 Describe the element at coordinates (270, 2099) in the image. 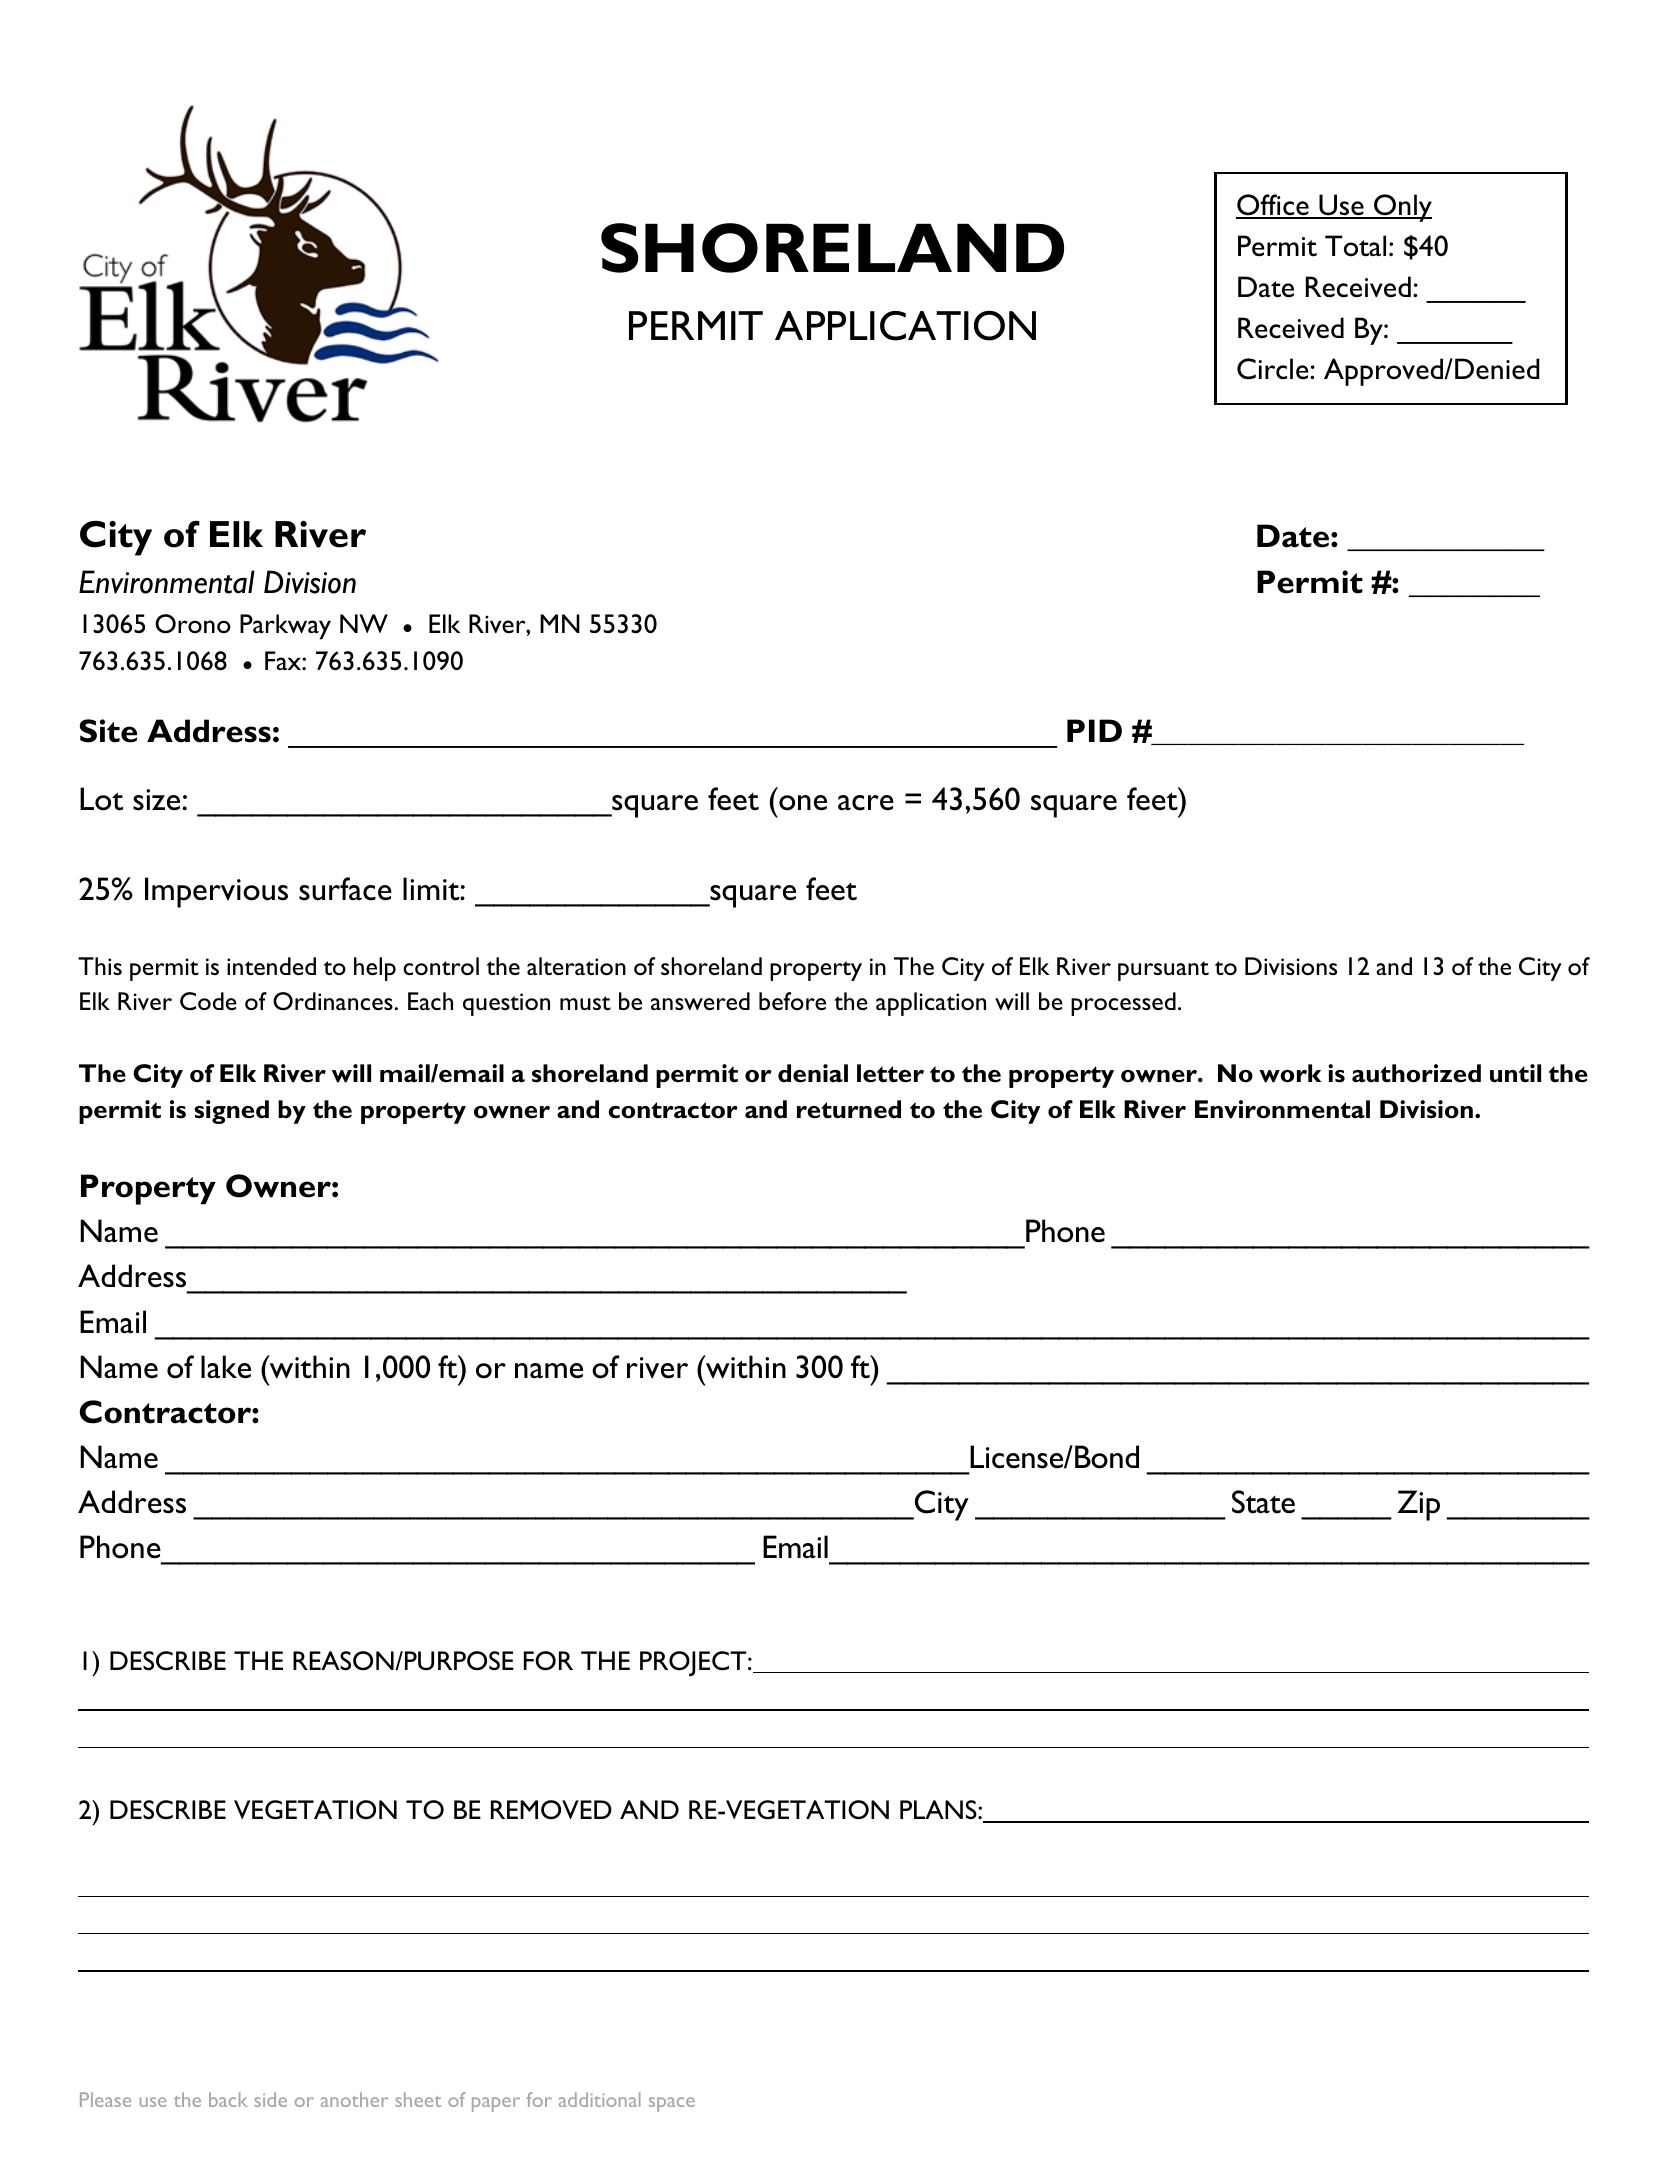

I see `side` at that location.
